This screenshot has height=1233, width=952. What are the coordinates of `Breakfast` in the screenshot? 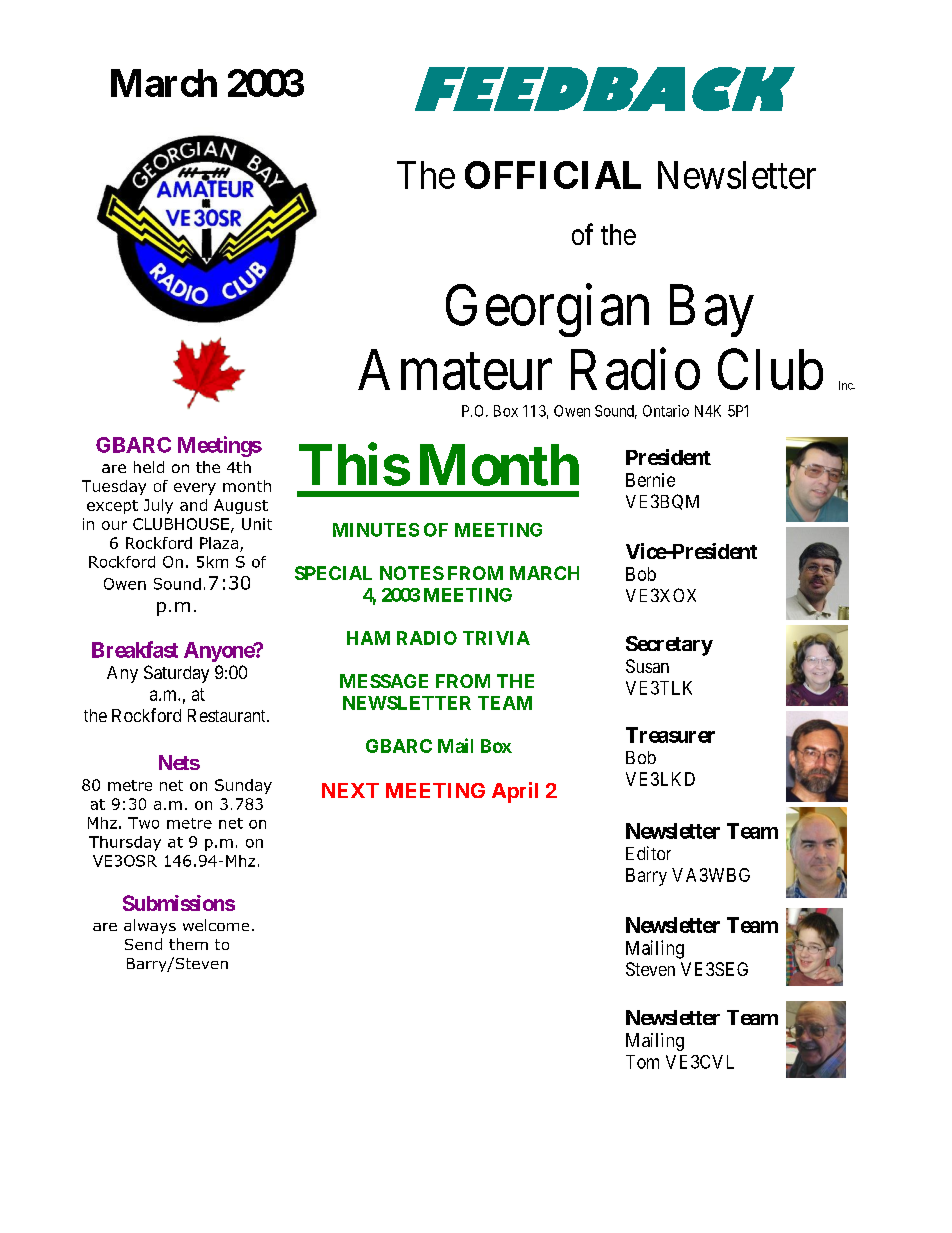 It's located at (135, 649).
